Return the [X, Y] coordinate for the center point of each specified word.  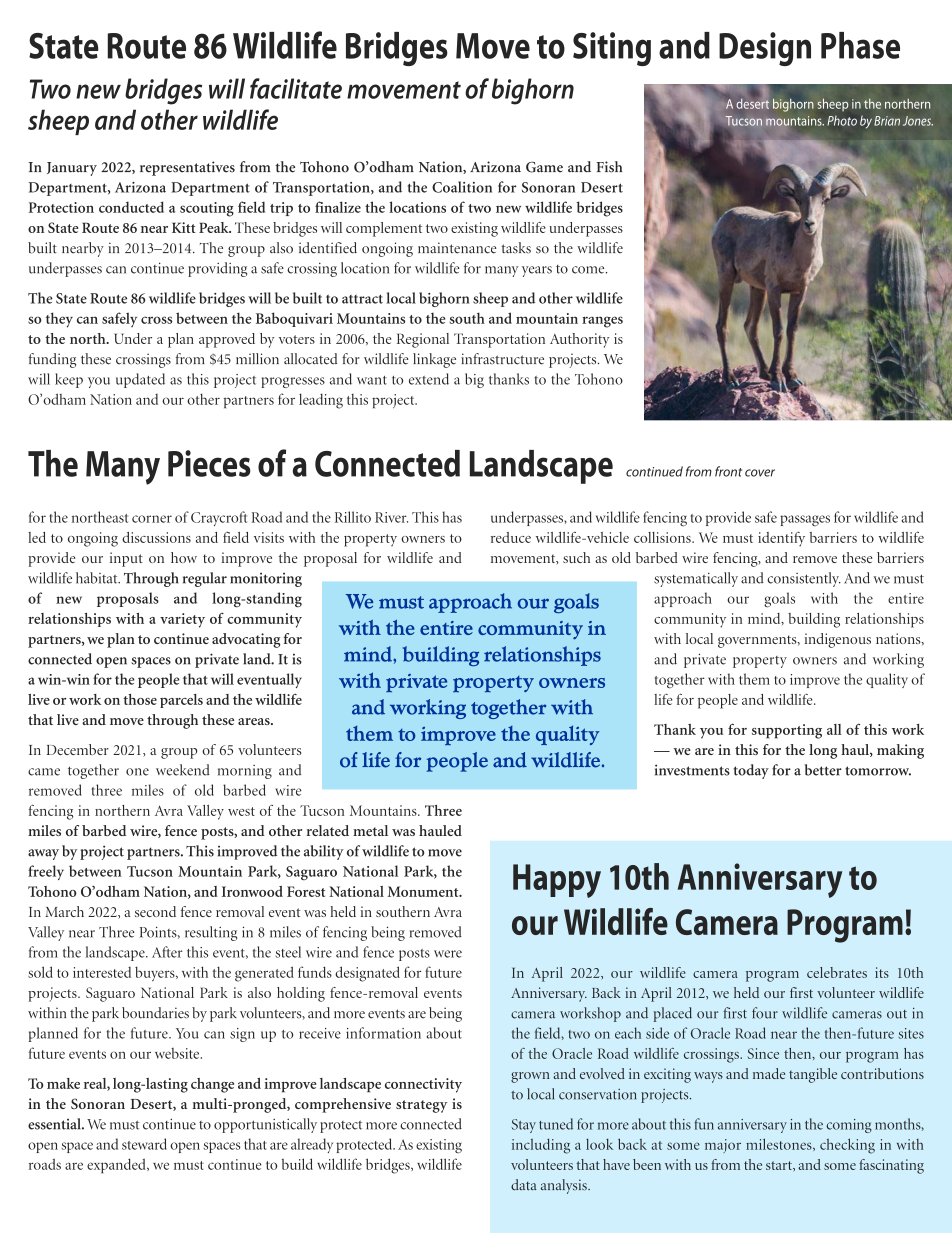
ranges [602, 322]
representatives [187, 168]
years [537, 271]
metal [370, 830]
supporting [787, 731]
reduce [511, 537]
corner [152, 519]
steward [144, 1144]
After [167, 952]
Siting [612, 49]
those [140, 699]
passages [805, 520]
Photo [842, 121]
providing [217, 269]
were [448, 954]
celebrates [837, 972]
